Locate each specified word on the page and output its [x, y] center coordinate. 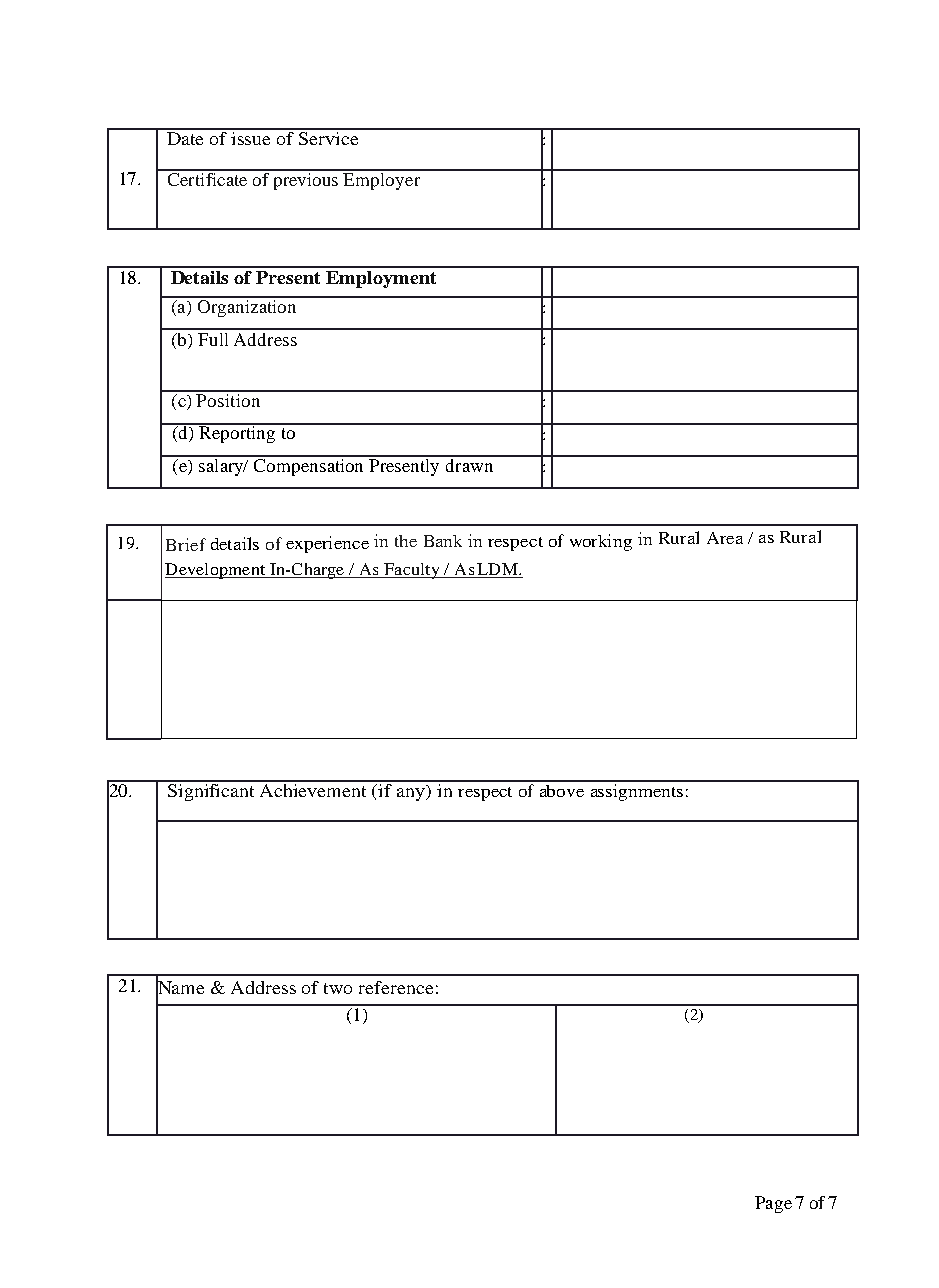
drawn [470, 464]
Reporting [237, 433]
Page [773, 1204]
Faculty [412, 571]
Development [216, 571]
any [412, 794]
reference [396, 987]
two [338, 988]
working [601, 542]
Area [725, 538]
